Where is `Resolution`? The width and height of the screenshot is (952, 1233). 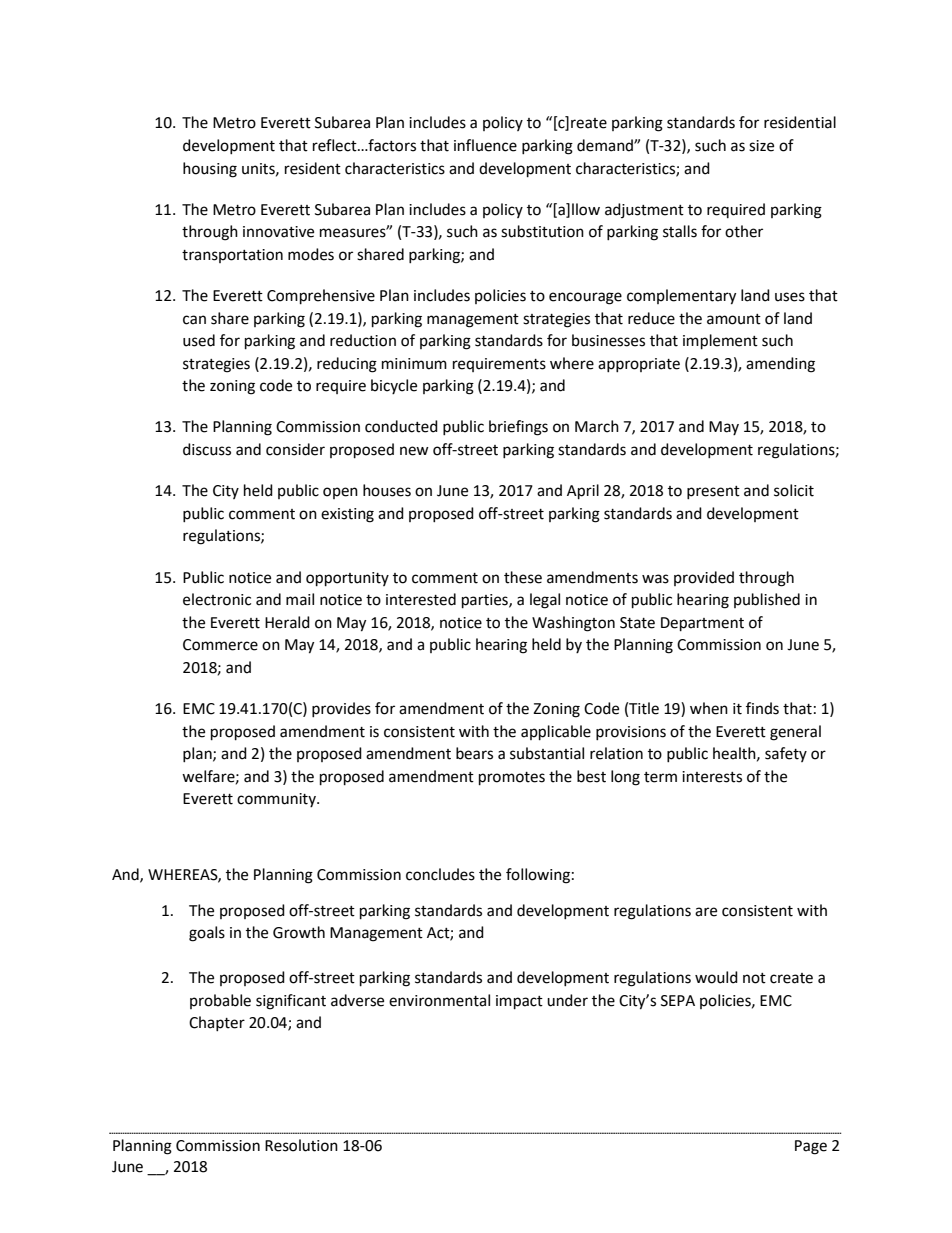 Resolution is located at coordinates (301, 1145).
